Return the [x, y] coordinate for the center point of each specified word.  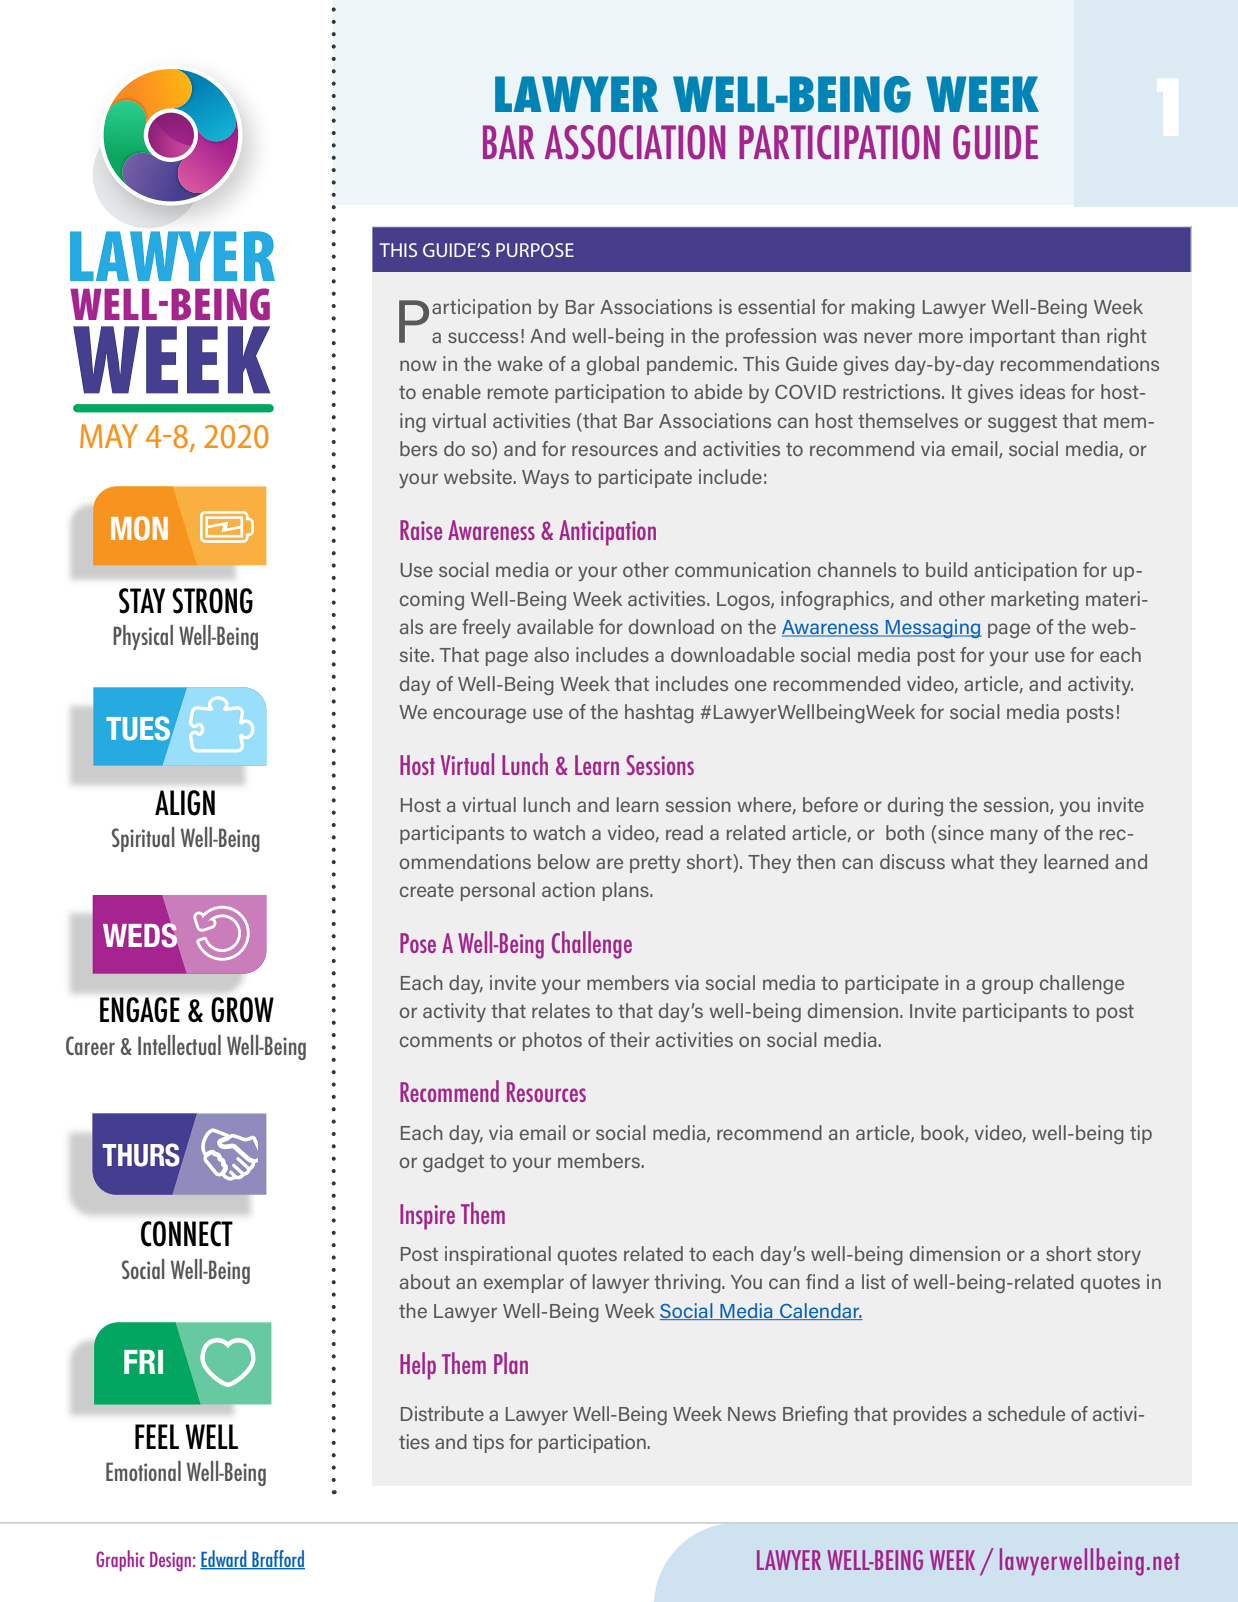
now [418, 365]
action [568, 889]
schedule [1026, 1413]
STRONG [212, 601]
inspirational [498, 1255]
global [613, 365]
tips [488, 1443]
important [1013, 337]
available [555, 626]
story [1119, 1256]
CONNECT [187, 1234]
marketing [1035, 600]
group [1007, 986]
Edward [224, 1559]
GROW [242, 1010]
